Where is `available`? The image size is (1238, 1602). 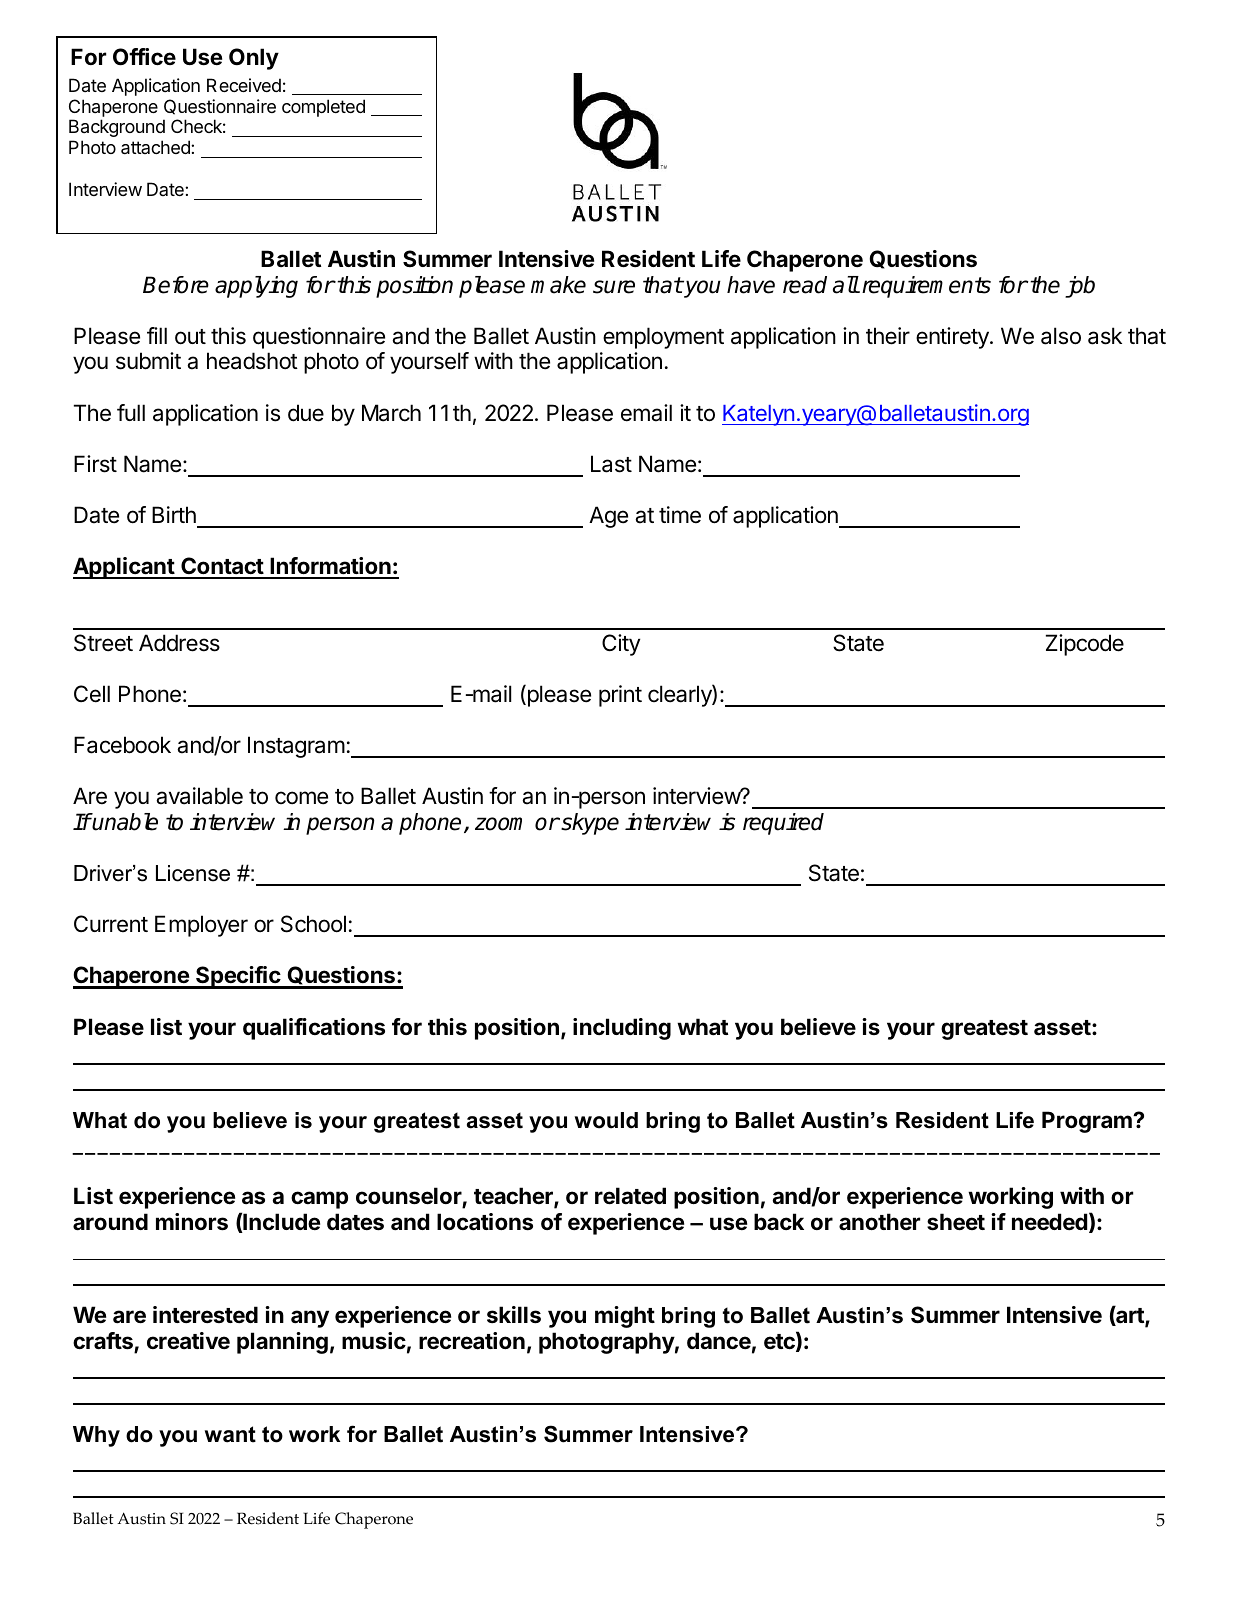
available is located at coordinates (199, 796).
